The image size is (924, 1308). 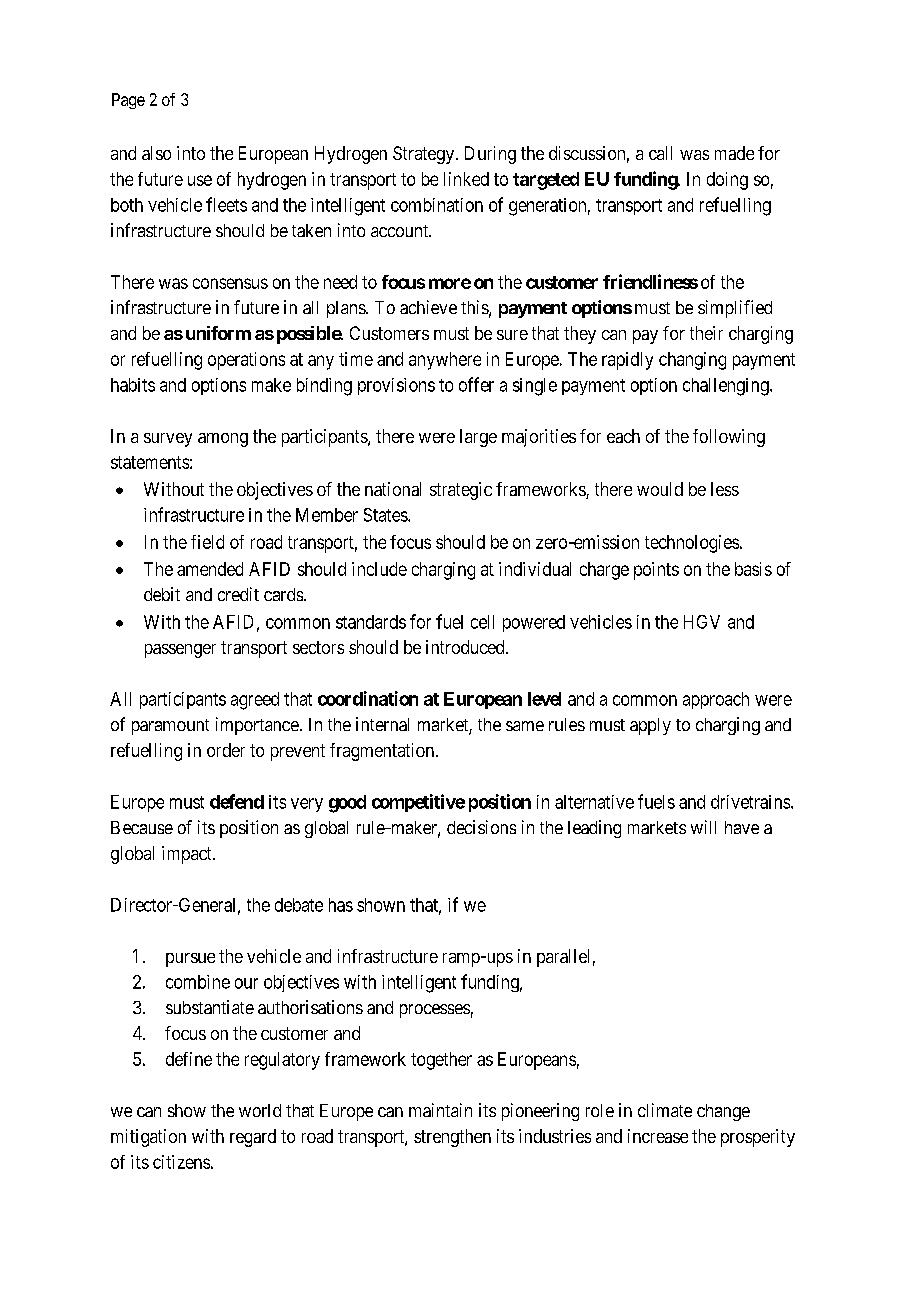 What do you see at coordinates (445, 361) in the image?
I see `anywhere` at bounding box center [445, 361].
